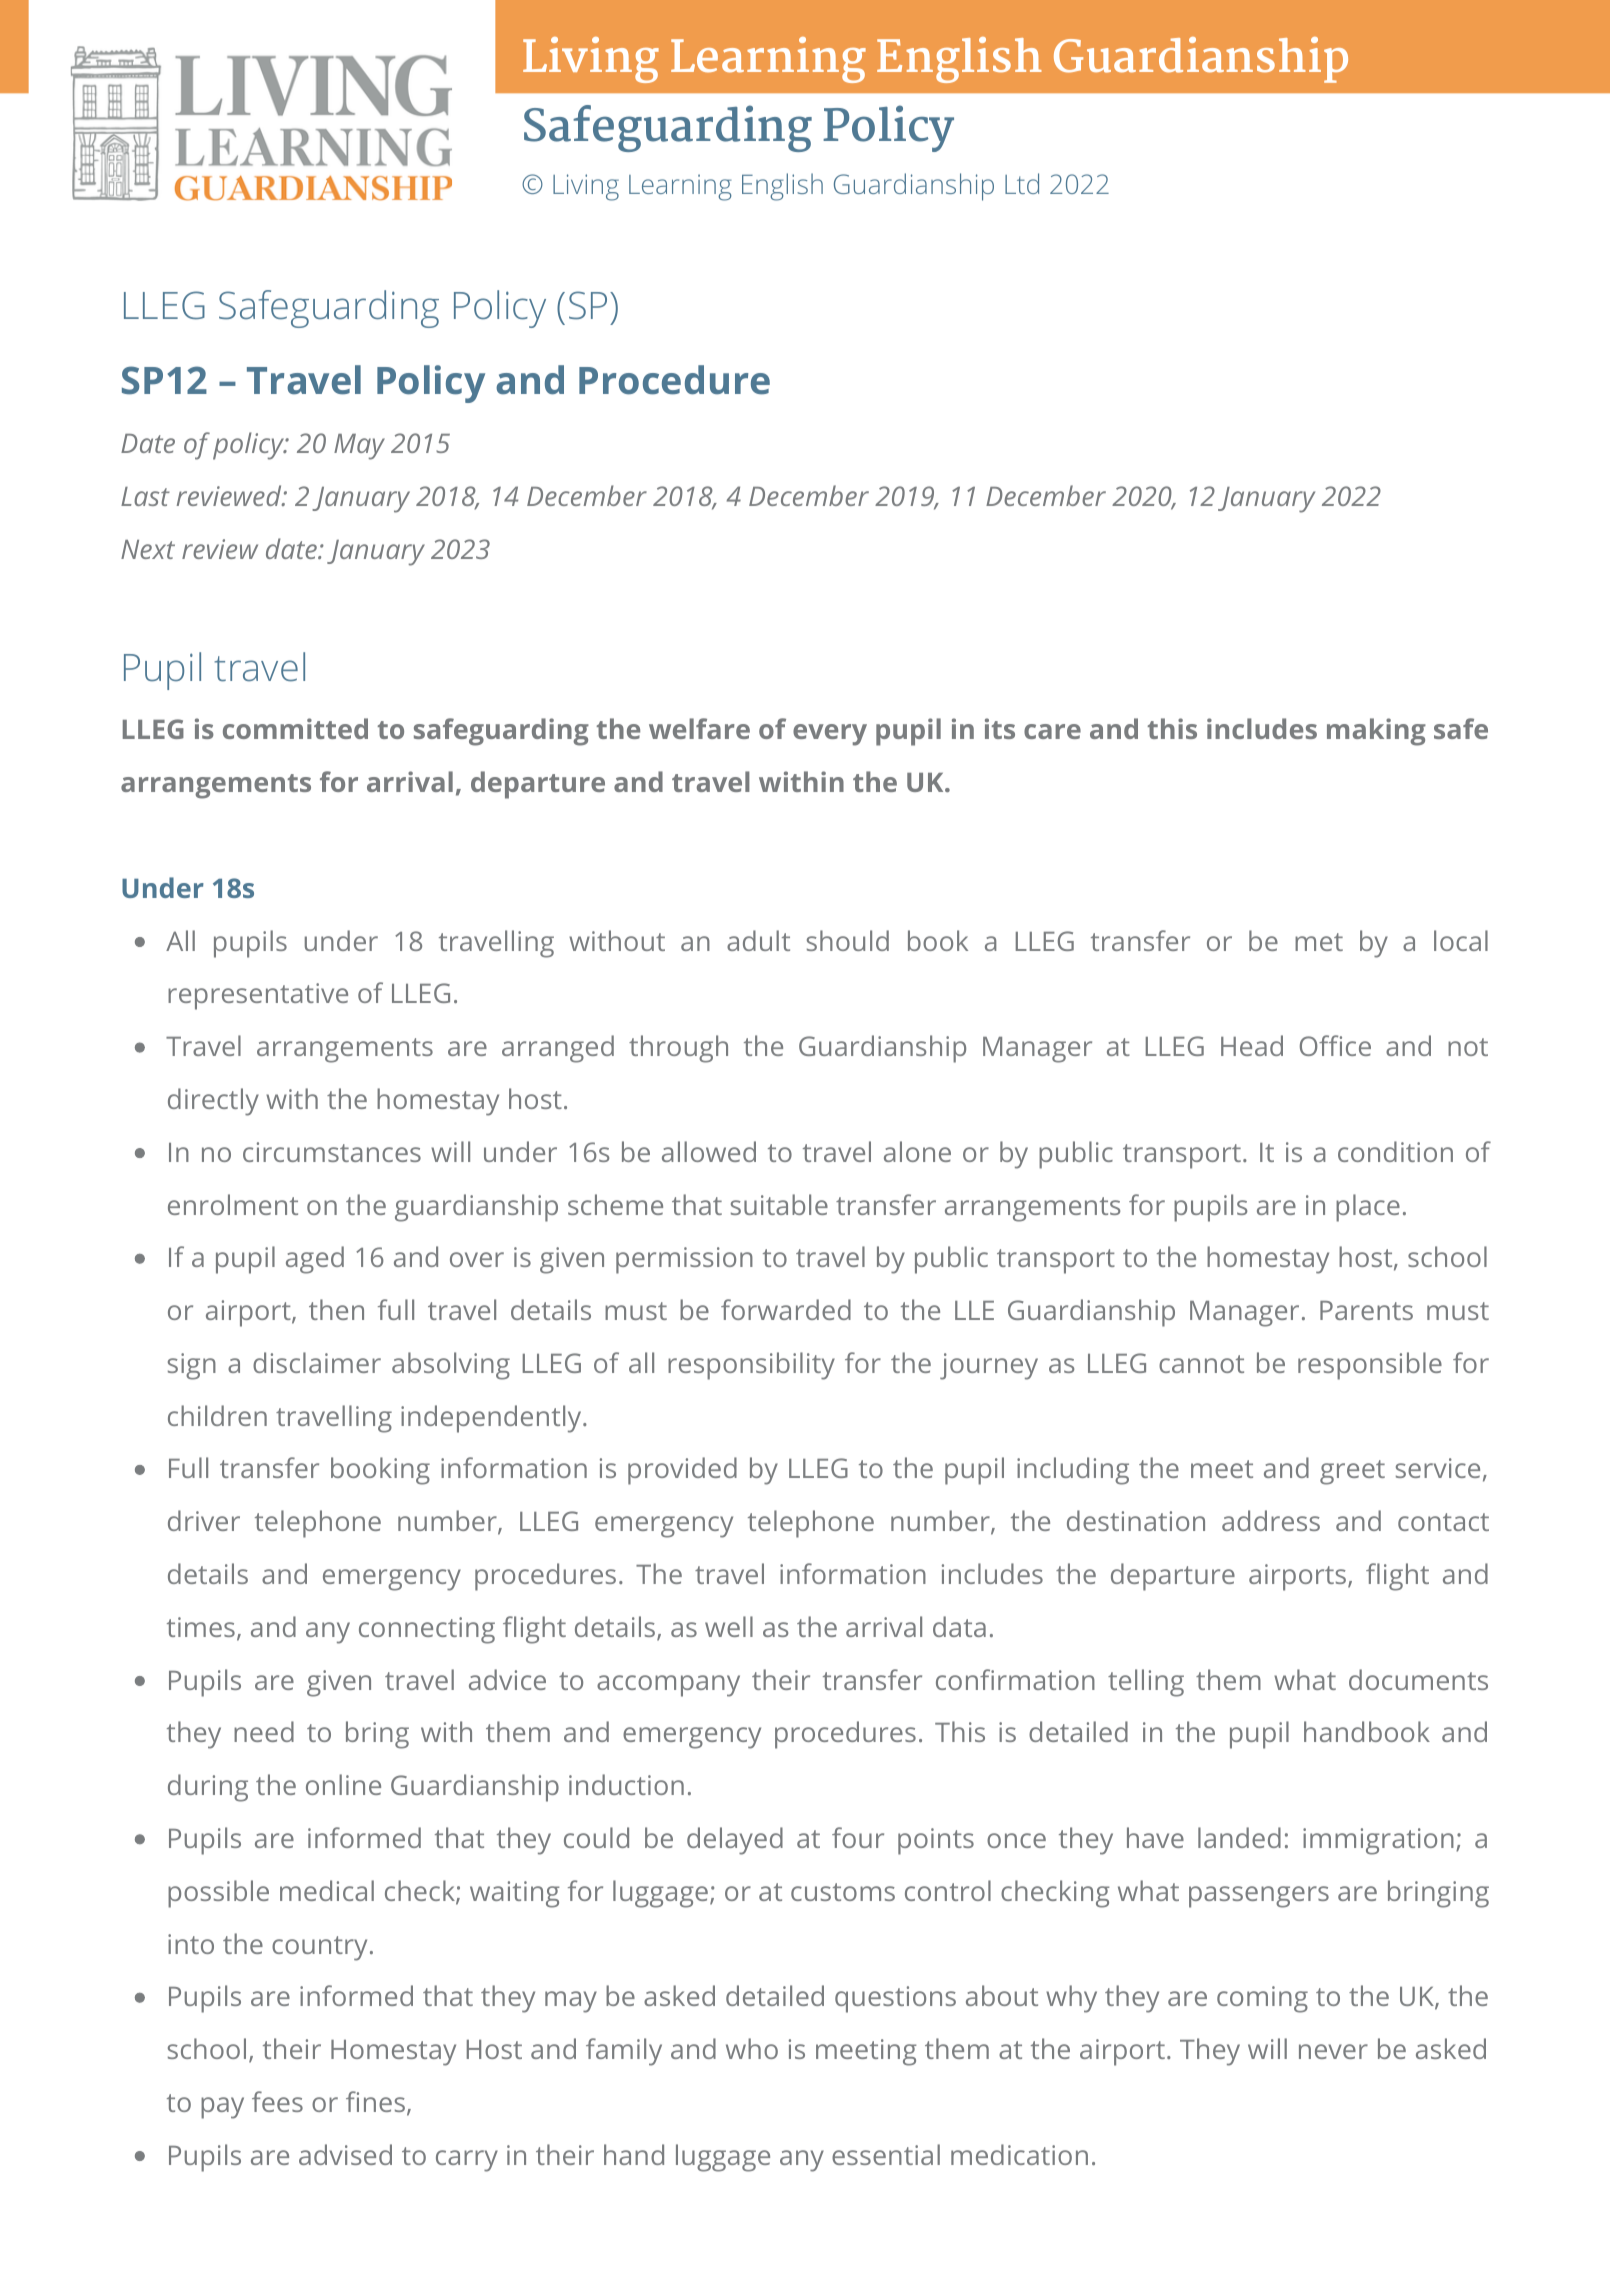 The height and width of the image is (2278, 1610). Describe the element at coordinates (201, 1627) in the image. I see `times` at that location.
